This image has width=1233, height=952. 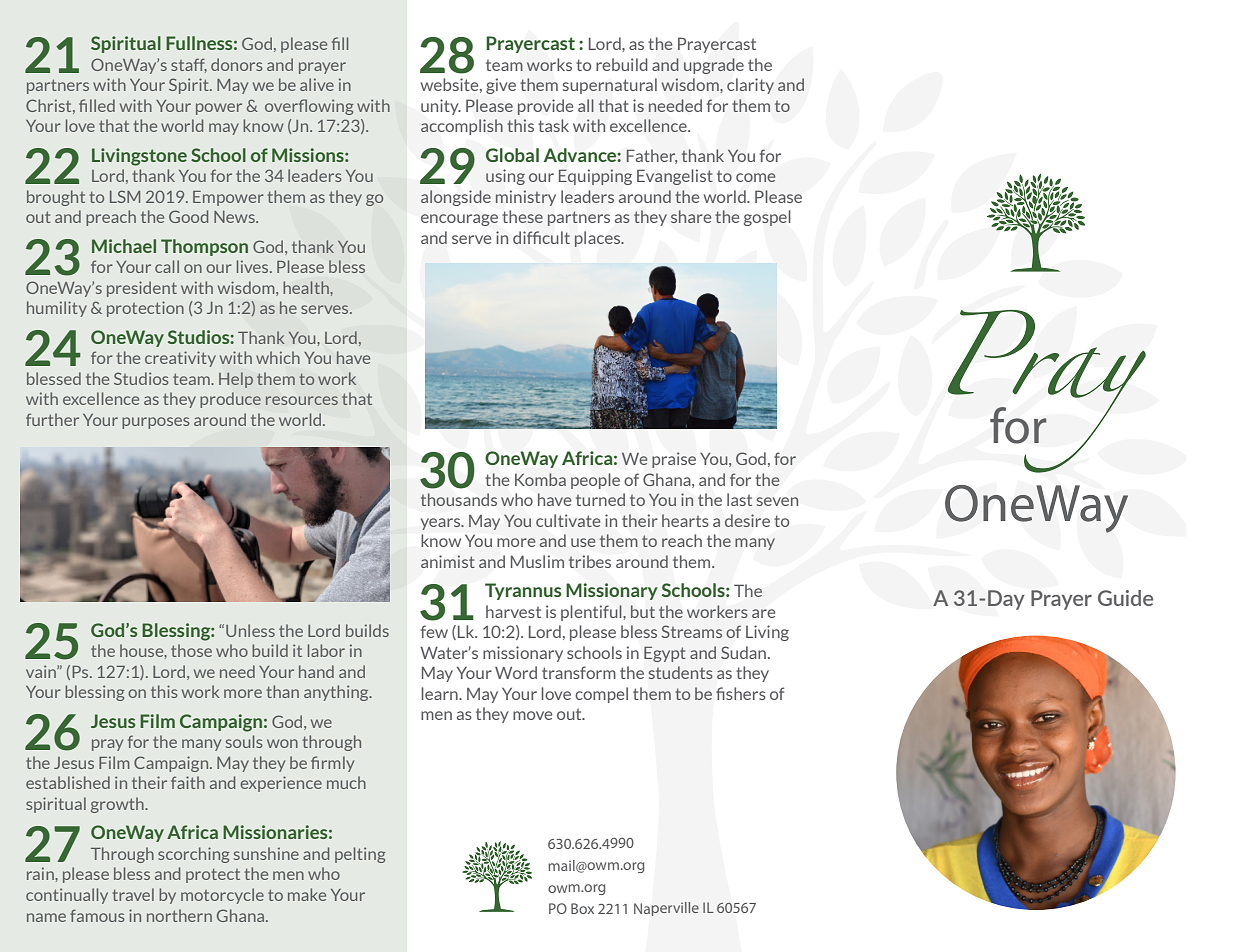 I want to click on supernatural, so click(x=610, y=86).
